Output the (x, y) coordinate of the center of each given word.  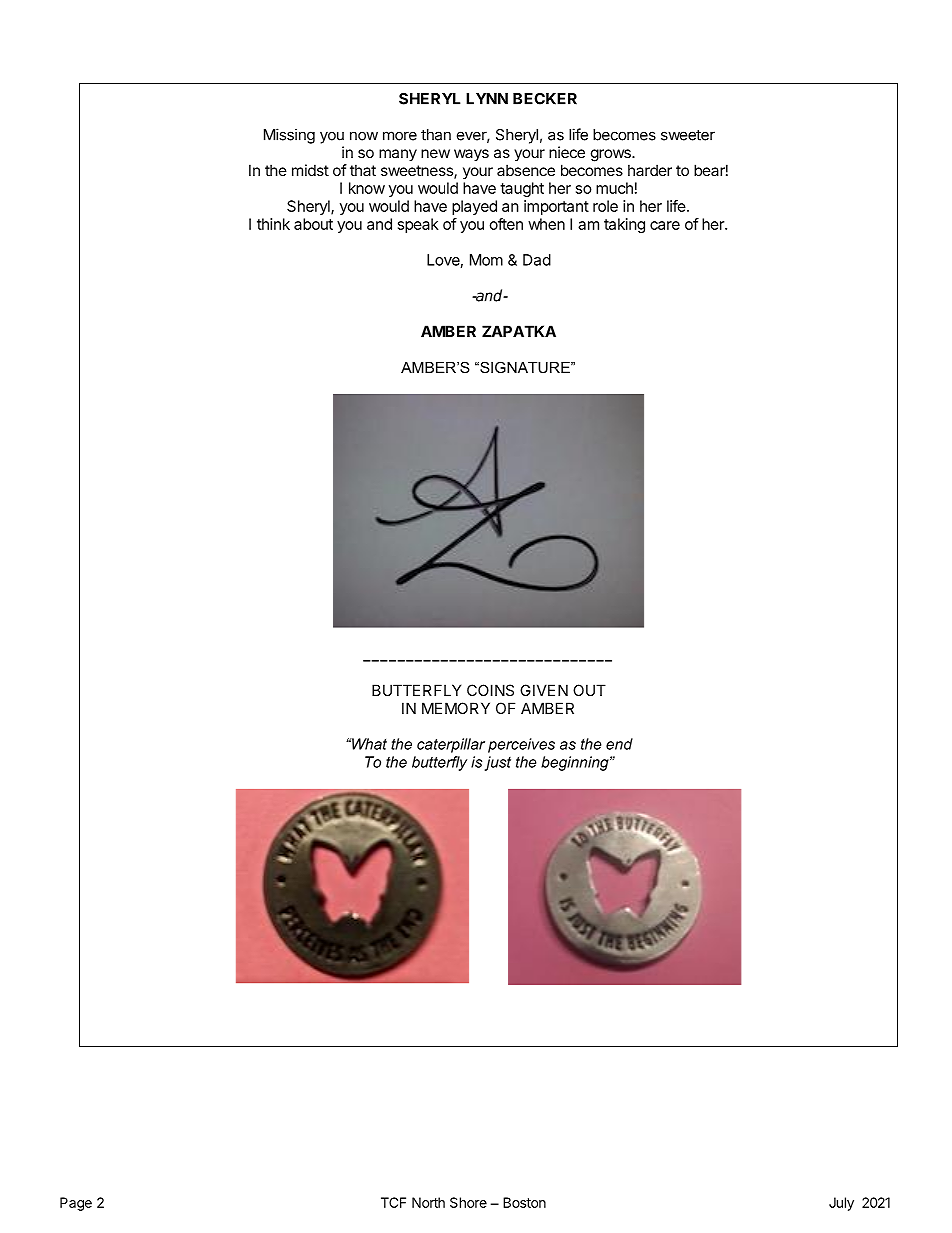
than (436, 135)
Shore (468, 1202)
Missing (289, 136)
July (841, 1204)
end (619, 744)
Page (76, 1204)
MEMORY (456, 708)
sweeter (688, 135)
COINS (490, 690)
